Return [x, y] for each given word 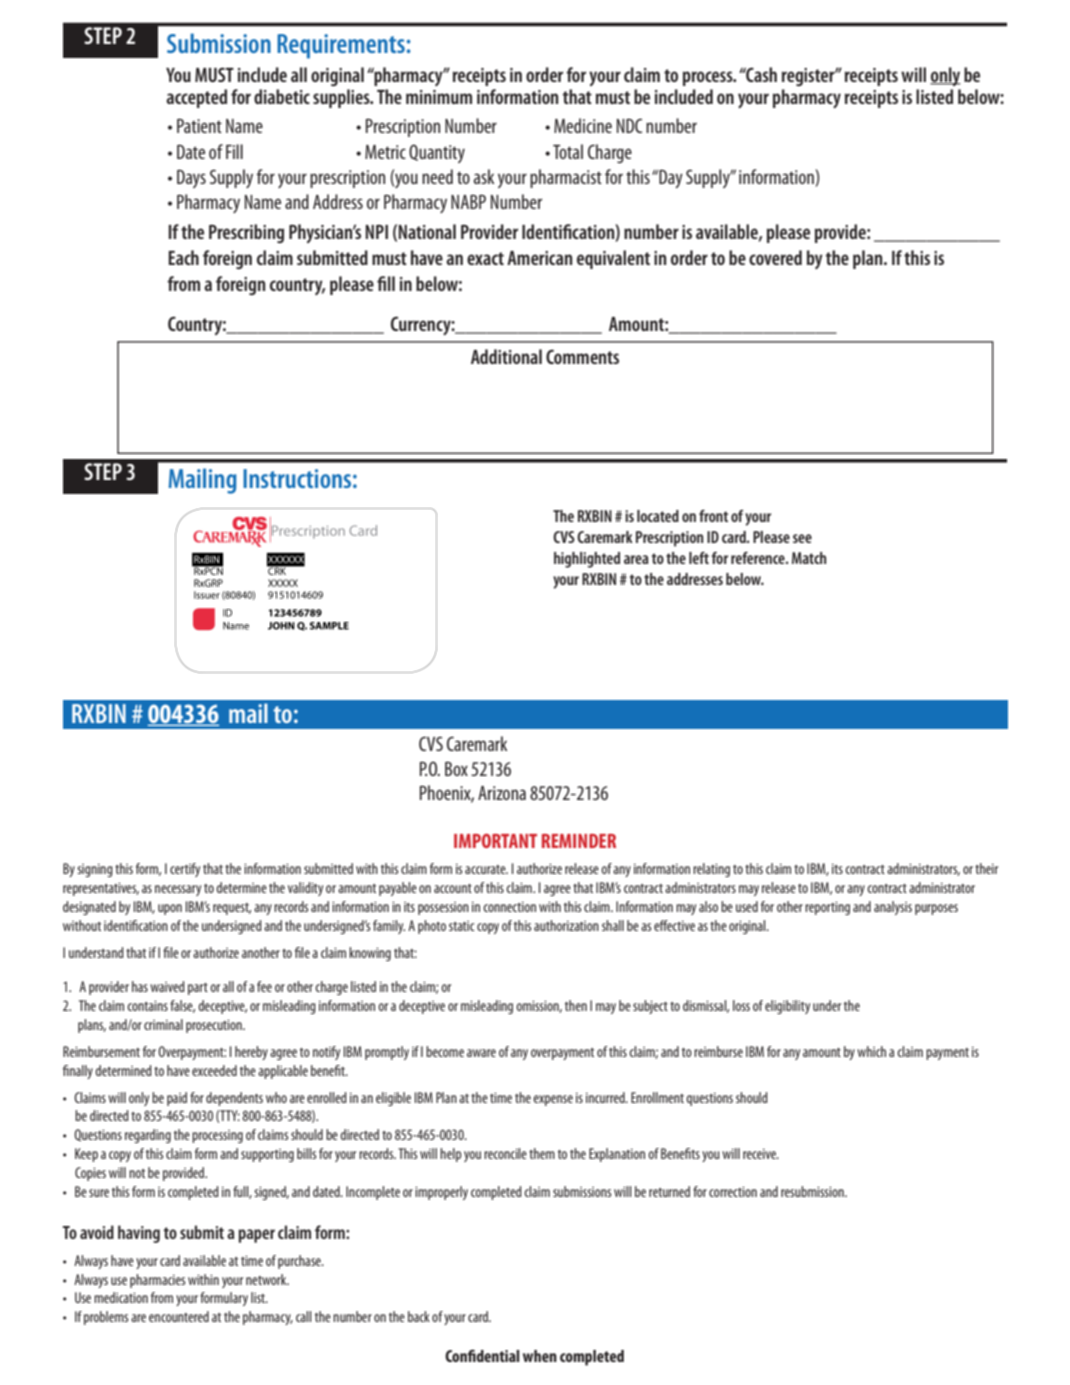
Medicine [583, 125]
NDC [629, 125]
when [540, 1356]
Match [809, 558]
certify [185, 870]
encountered [179, 1316]
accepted [196, 98]
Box [456, 769]
